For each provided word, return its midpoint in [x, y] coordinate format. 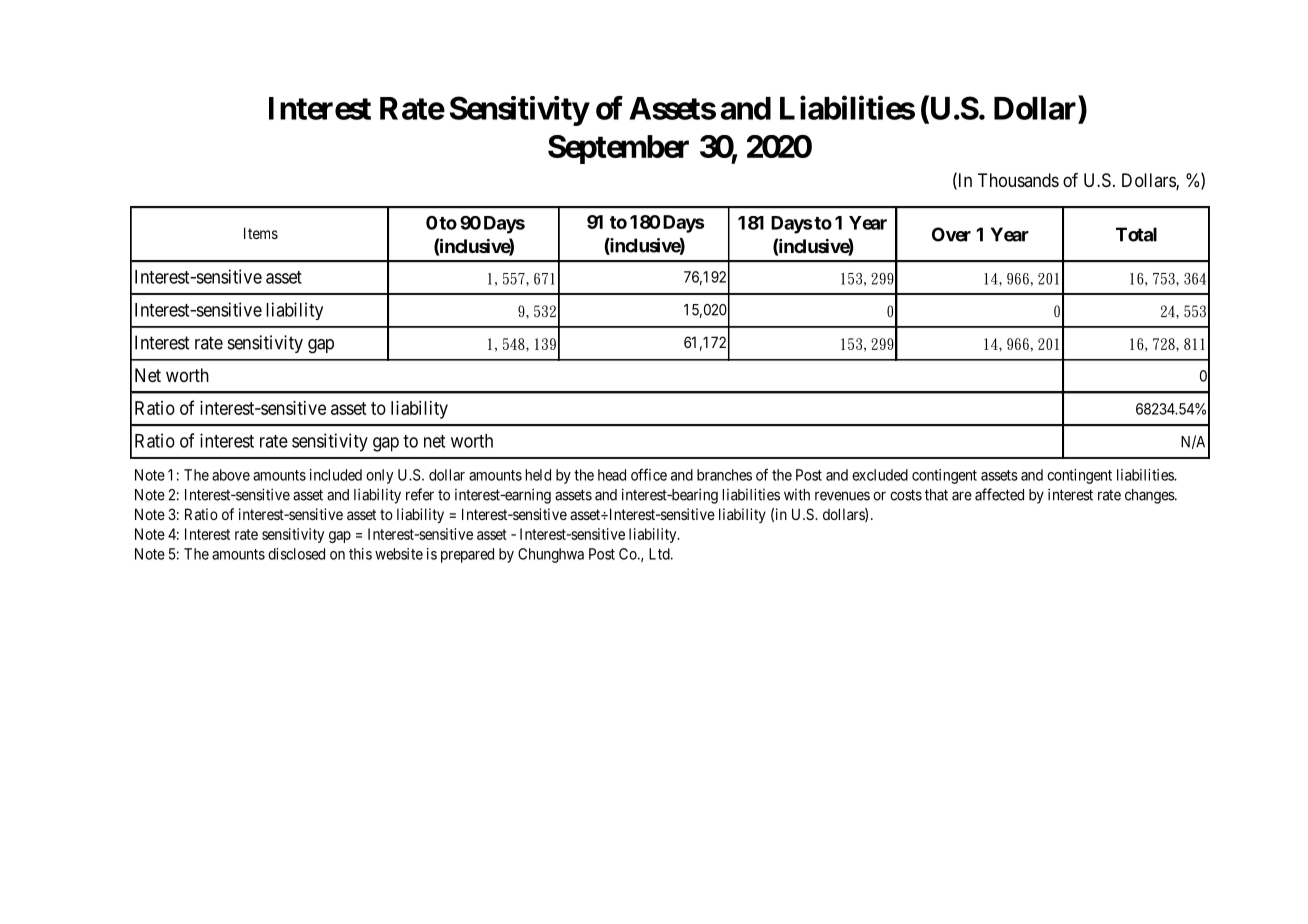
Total [1136, 234]
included [336, 475]
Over [951, 234]
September [618, 149]
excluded [880, 475]
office [649, 474]
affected [999, 494]
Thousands [1018, 180]
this [360, 554]
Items [261, 233]
